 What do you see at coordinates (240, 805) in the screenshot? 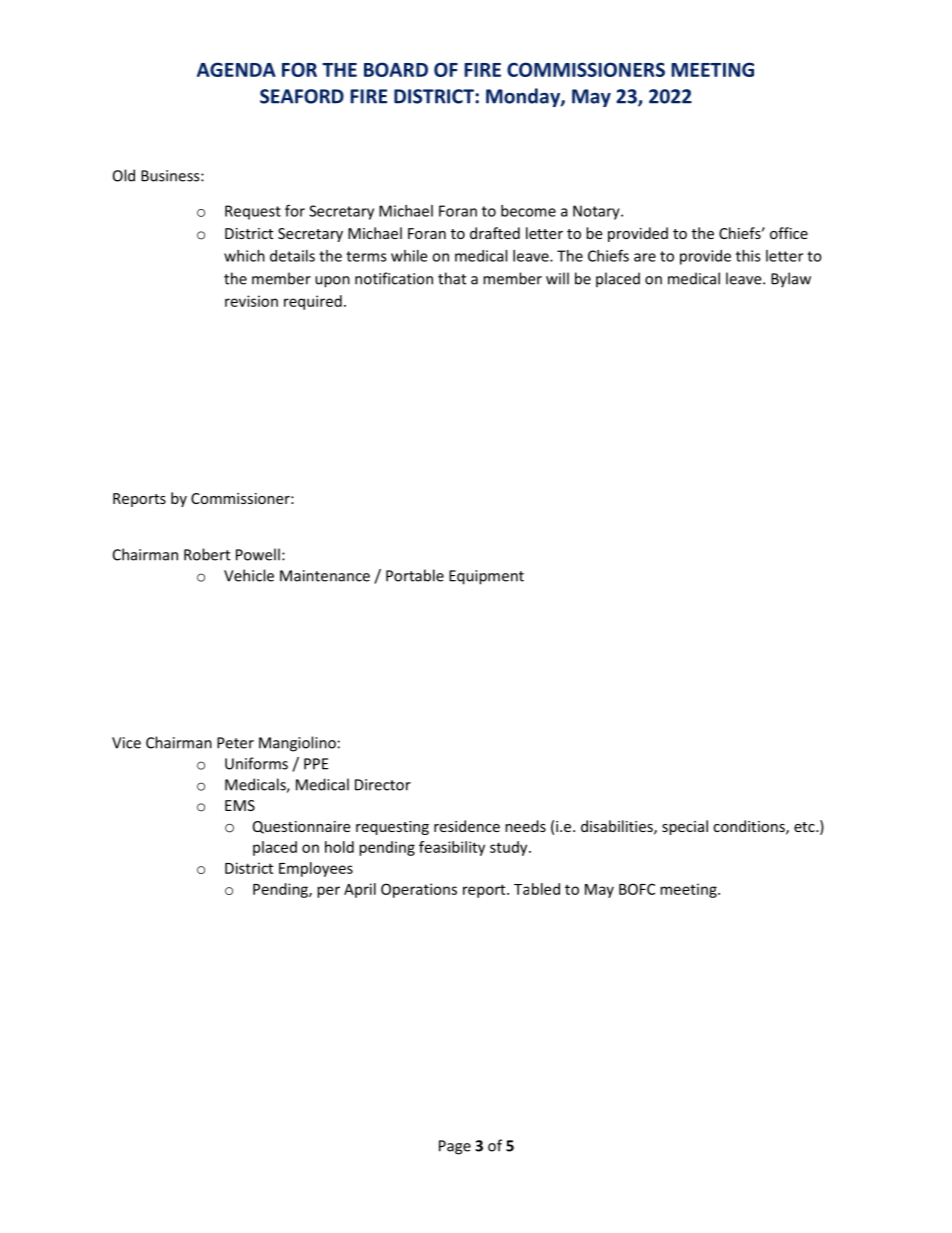
I see `EMS` at bounding box center [240, 805].
